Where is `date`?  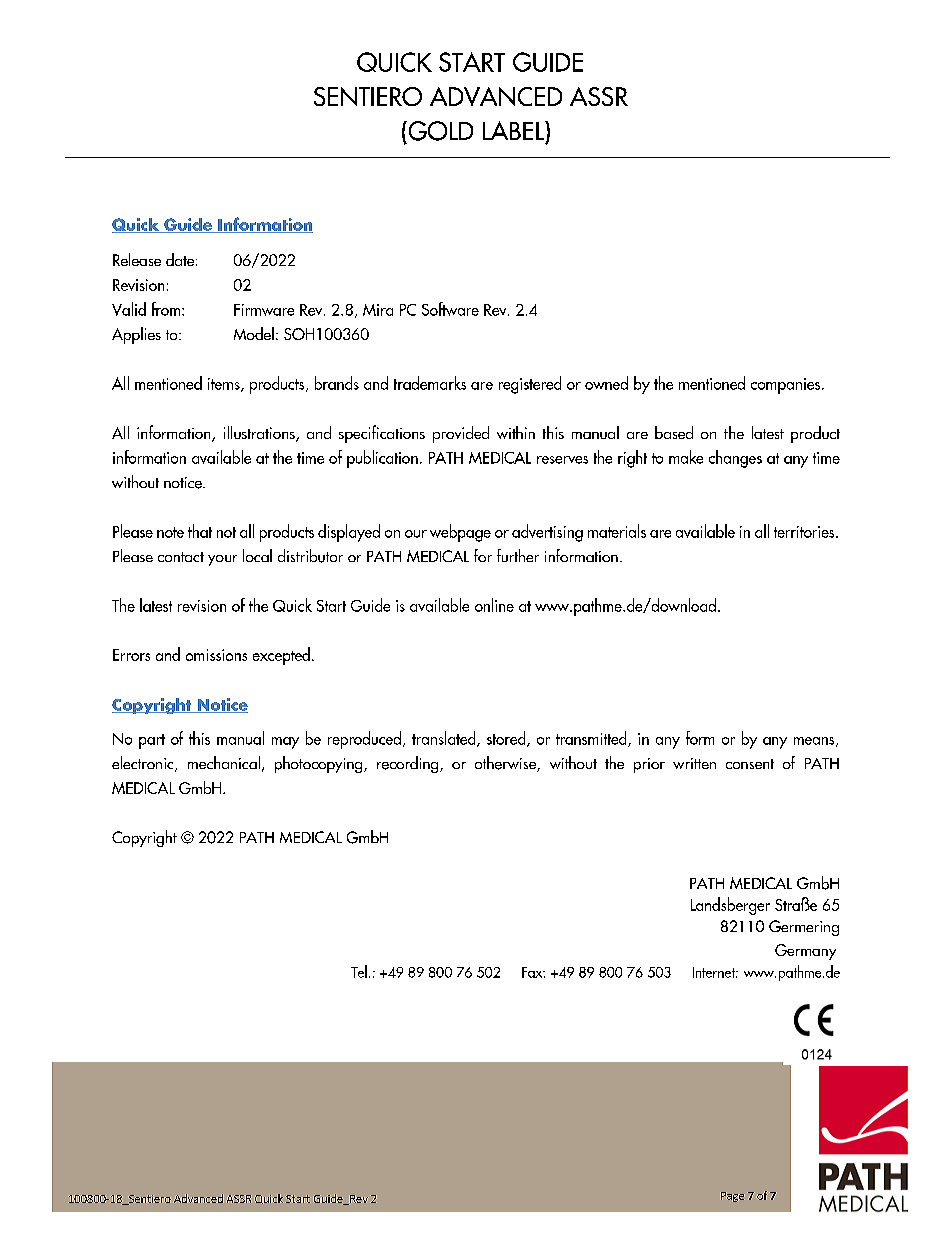 date is located at coordinates (180, 259).
